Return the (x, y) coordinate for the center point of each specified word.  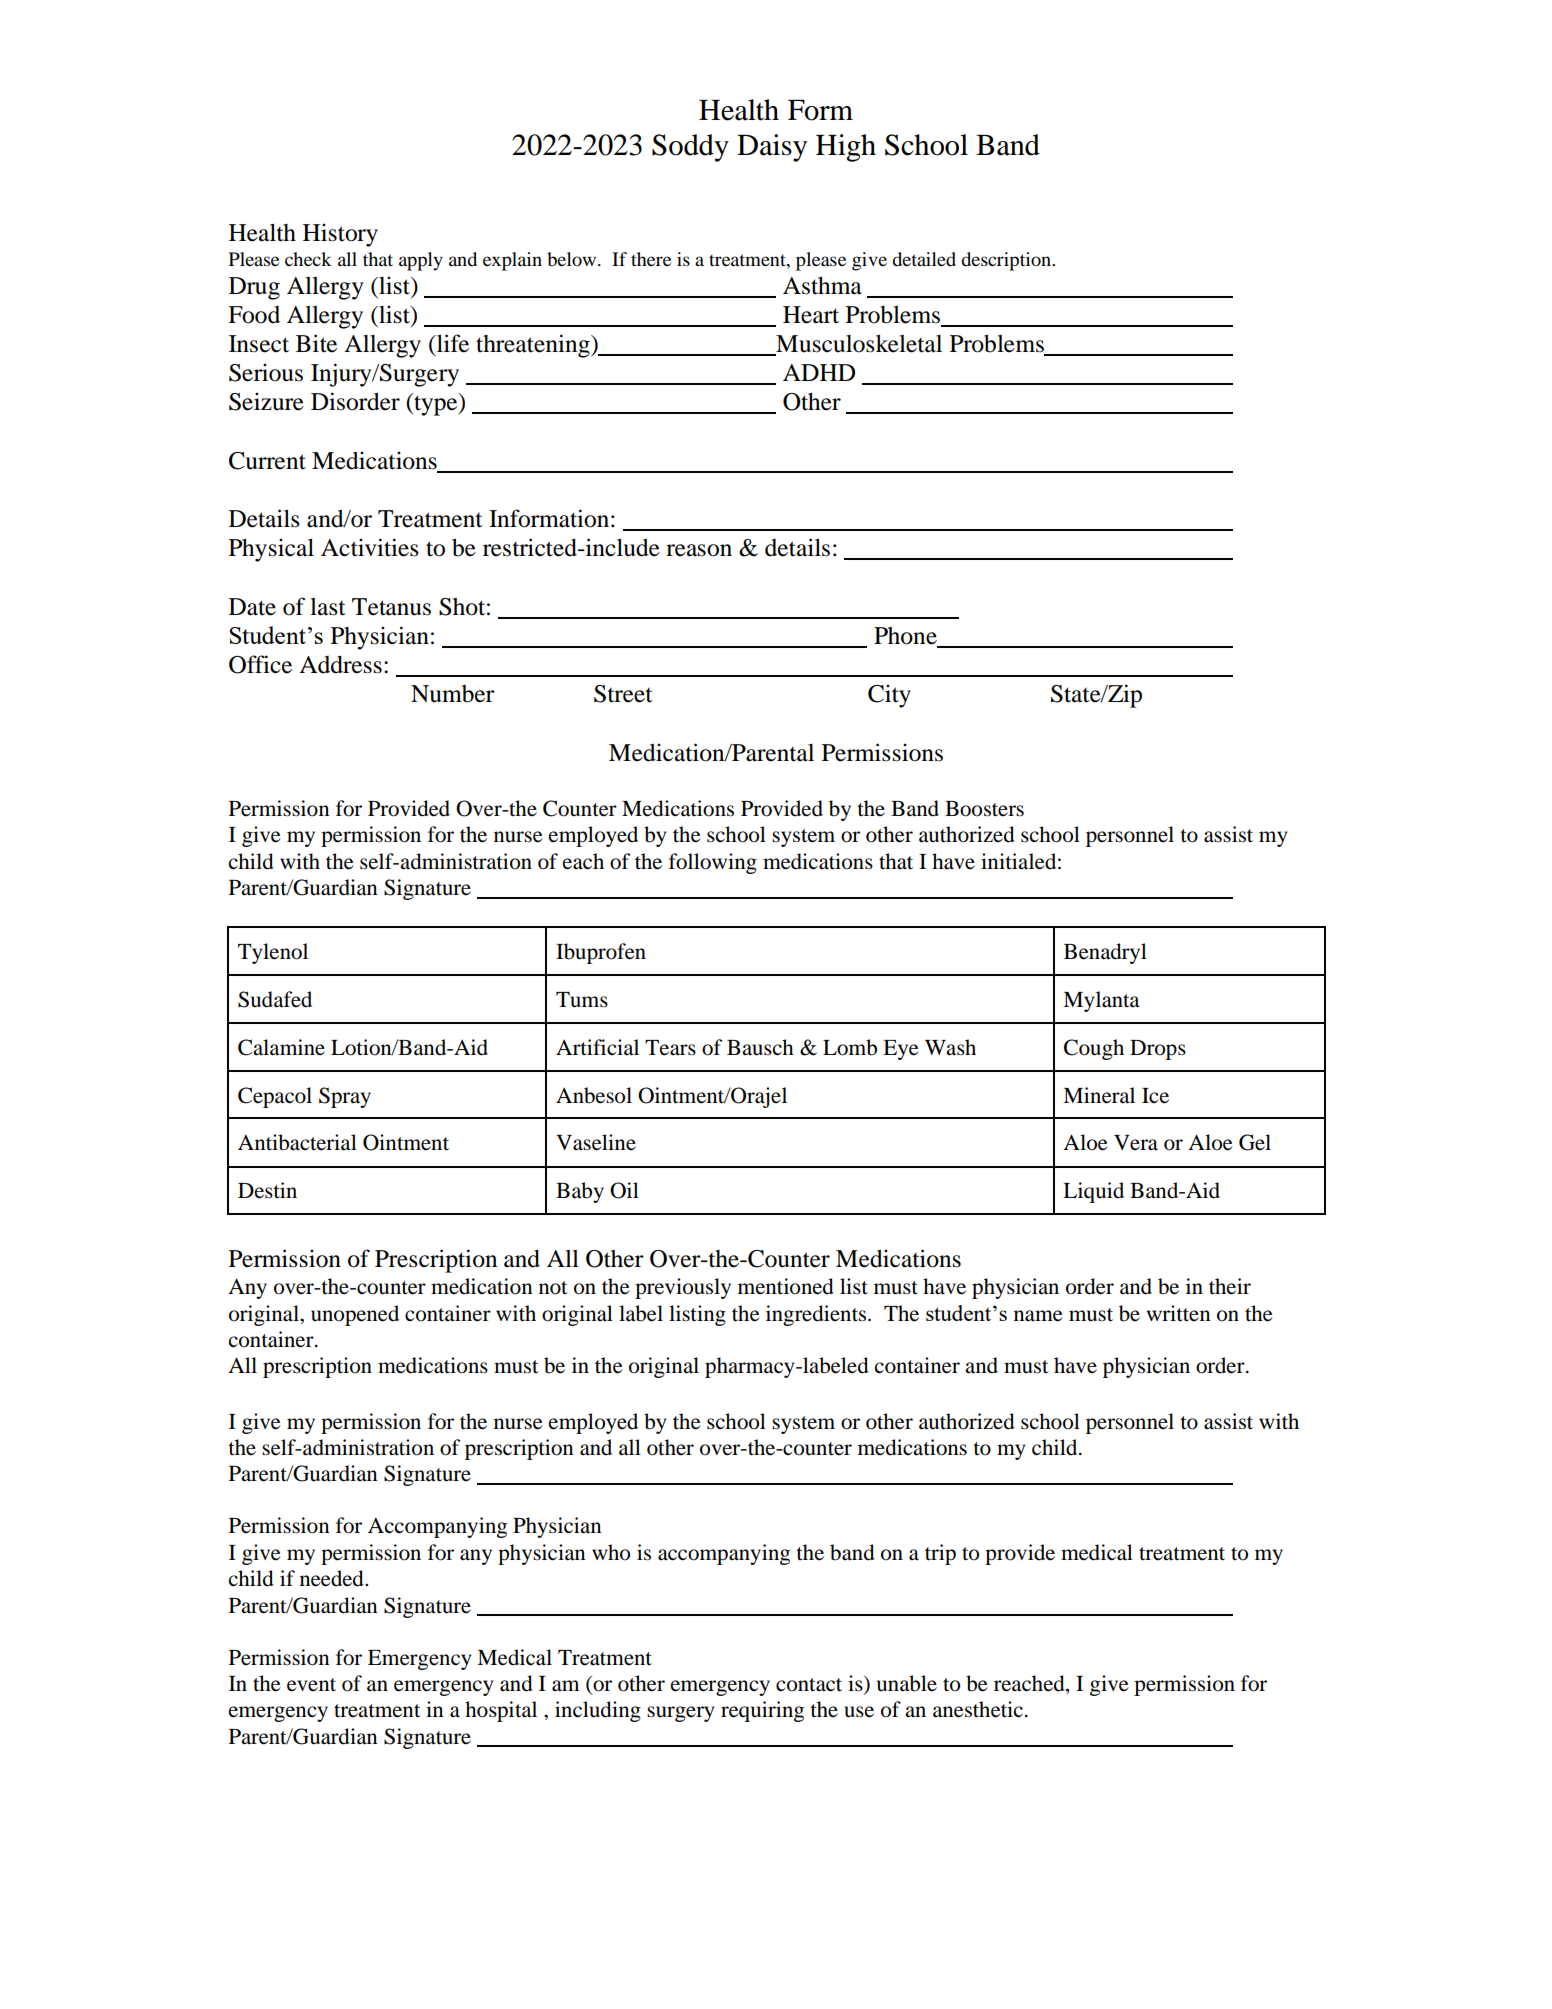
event (311, 1685)
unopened (355, 1315)
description (1007, 261)
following (713, 863)
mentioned (786, 1286)
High (846, 148)
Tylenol (273, 953)
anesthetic (978, 1709)
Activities (370, 547)
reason (699, 550)
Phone (906, 637)
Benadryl (1105, 953)
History (340, 235)
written (1179, 1313)
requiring (762, 1711)
